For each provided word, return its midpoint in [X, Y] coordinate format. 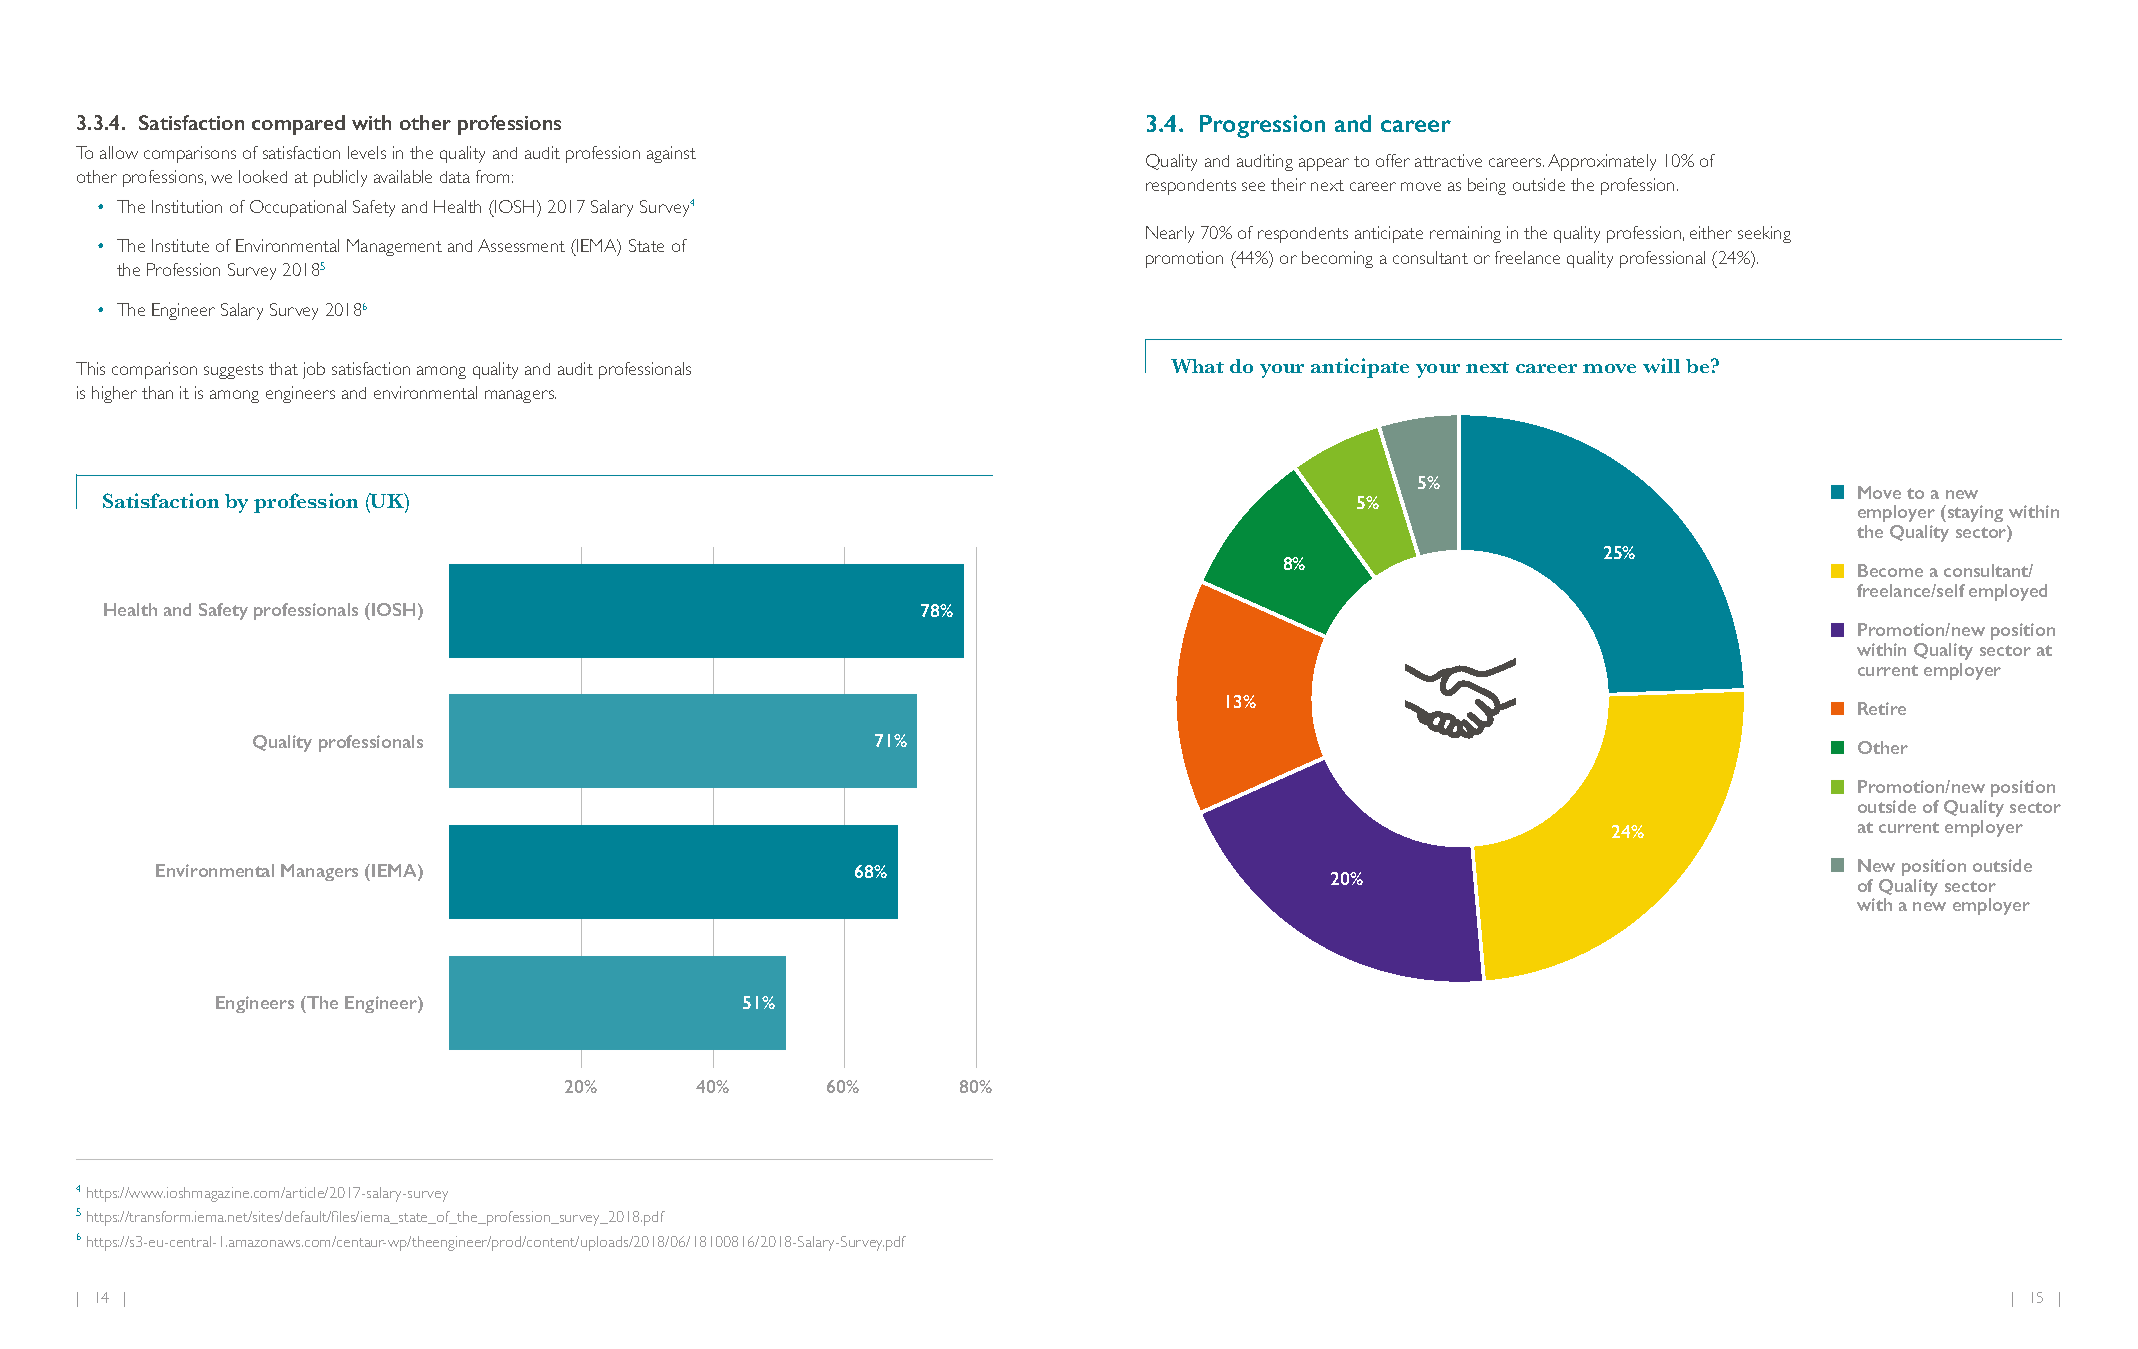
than [157, 392]
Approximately [1602, 162]
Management [394, 247]
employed [2008, 592]
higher [114, 394]
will [1661, 365]
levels [367, 152]
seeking [1764, 234]
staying [1974, 513]
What [1197, 366]
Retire [1882, 708]
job [314, 370]
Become [1890, 570]
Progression [1262, 126]
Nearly [1170, 234]
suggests [233, 371]
